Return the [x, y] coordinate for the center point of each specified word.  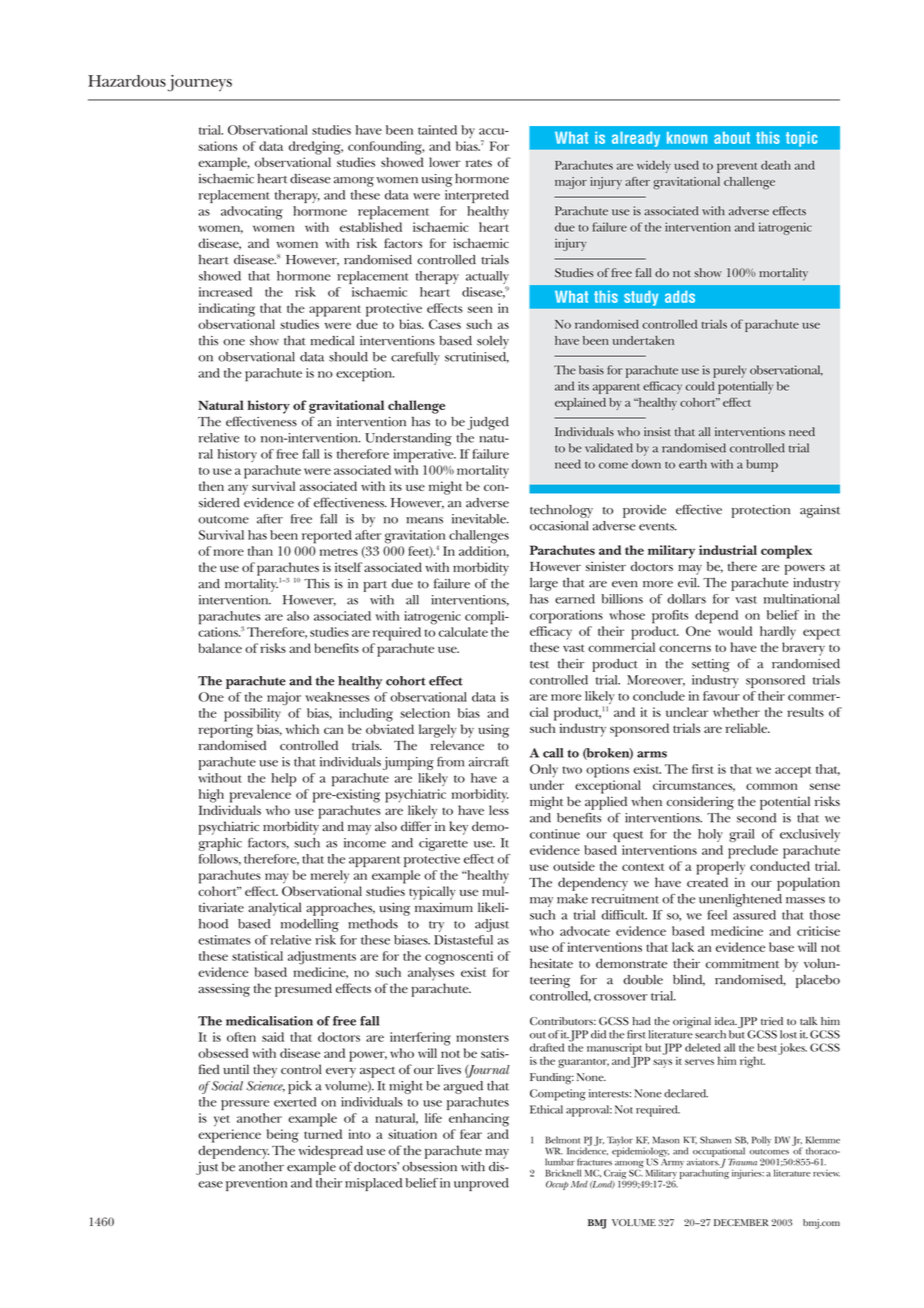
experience [229, 1136]
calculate [463, 632]
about [732, 138]
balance [220, 648]
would [735, 631]
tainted [437, 130]
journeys [200, 83]
